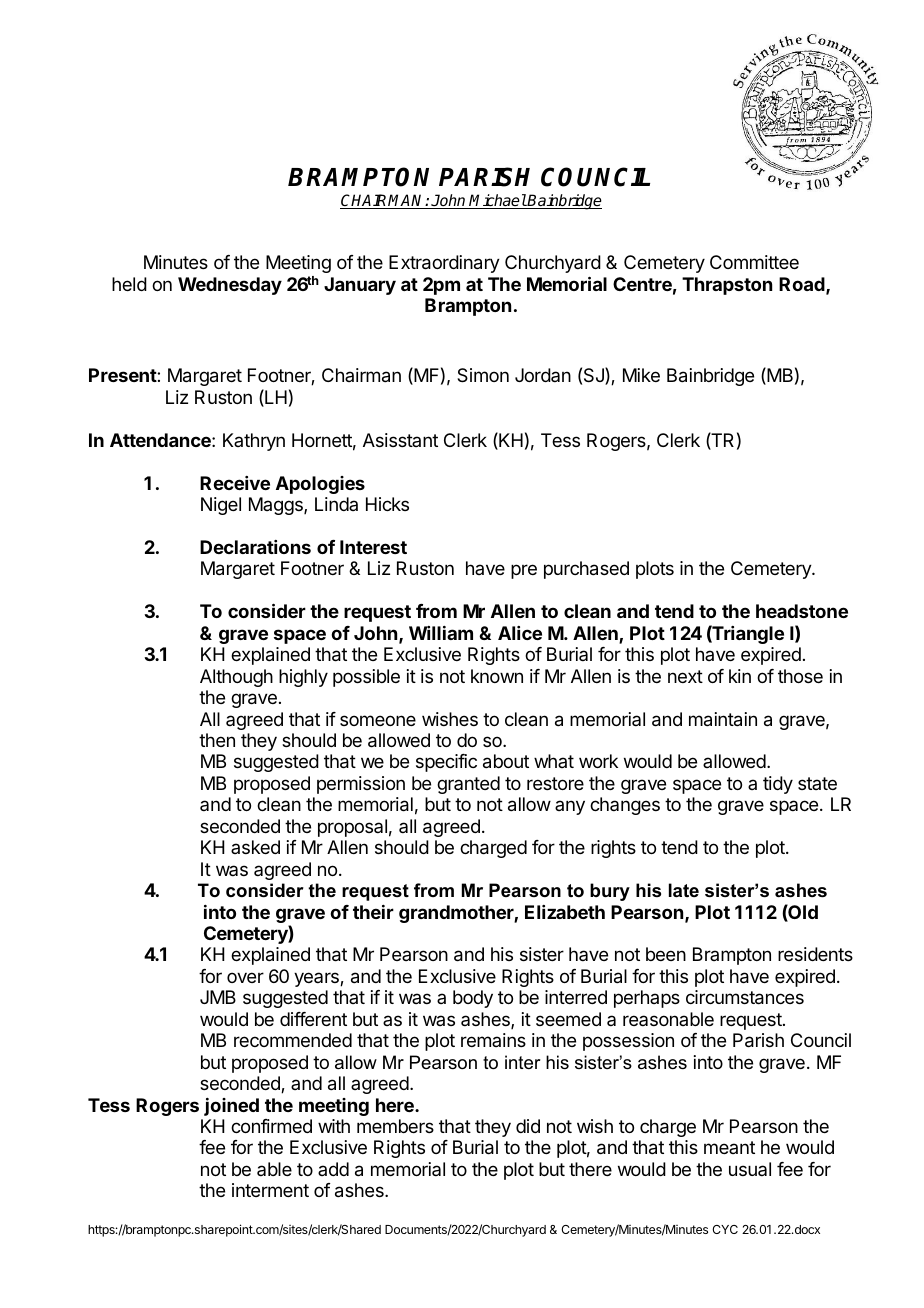 The image size is (924, 1308). I want to click on asked, so click(255, 847).
